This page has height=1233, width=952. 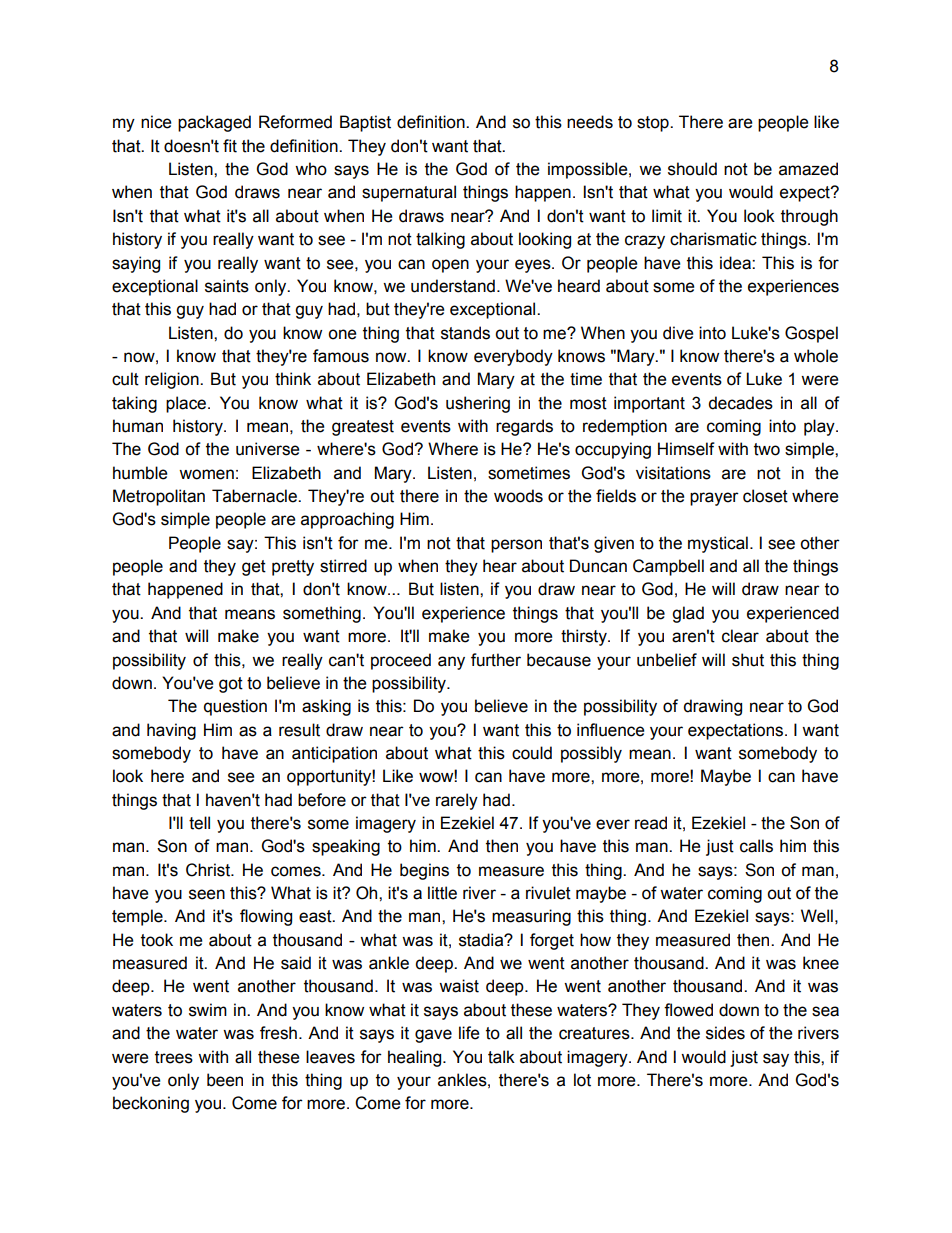 I want to click on decades, so click(x=740, y=403).
